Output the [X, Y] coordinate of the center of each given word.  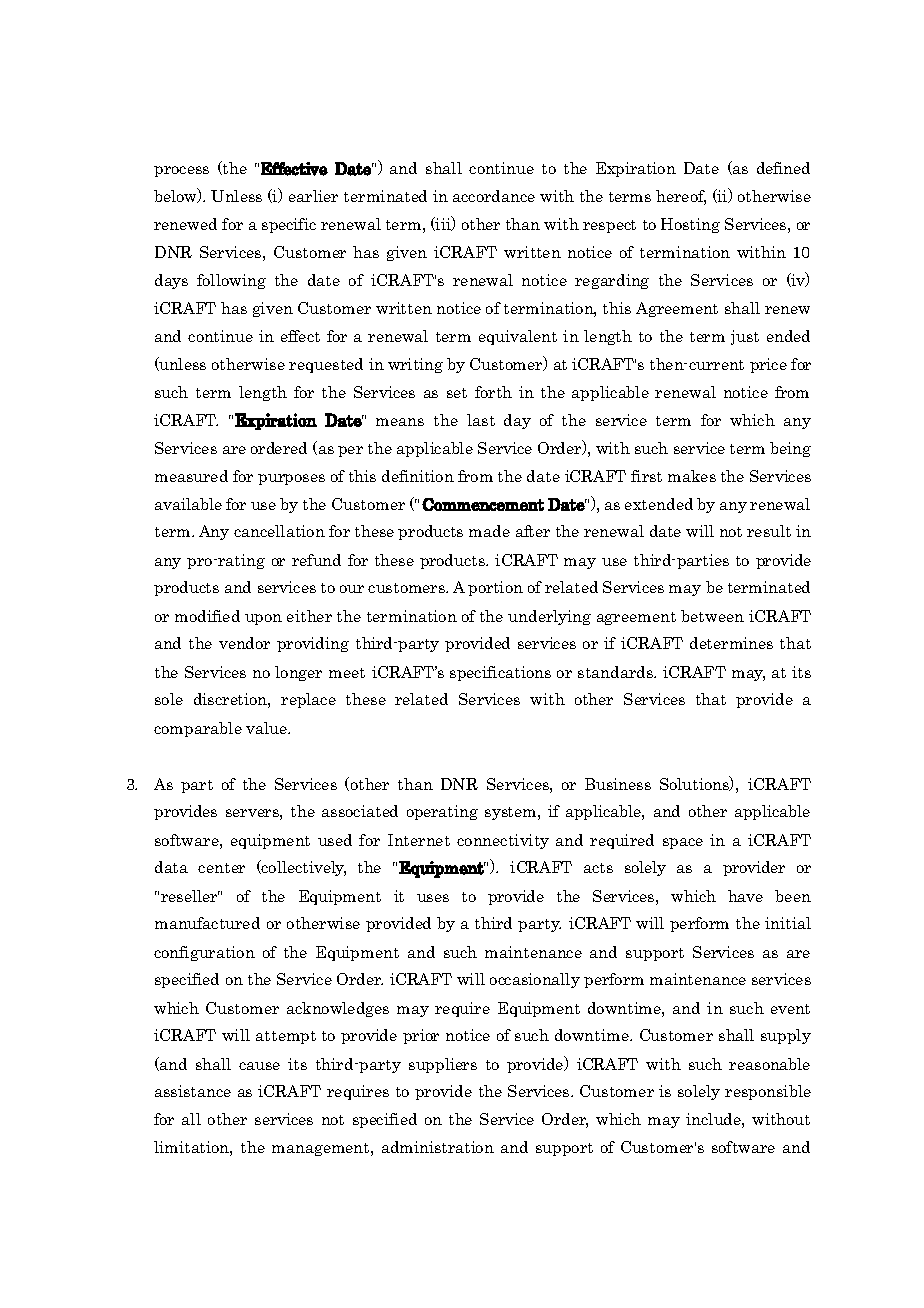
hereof [681, 197]
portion [495, 588]
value [268, 728]
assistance [193, 1091]
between [712, 616]
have [745, 896]
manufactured [207, 923]
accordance [494, 196]
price [768, 365]
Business [618, 784]
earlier [313, 196]
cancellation [279, 531]
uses [433, 898]
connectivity [503, 841]
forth [493, 392]
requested [326, 365]
